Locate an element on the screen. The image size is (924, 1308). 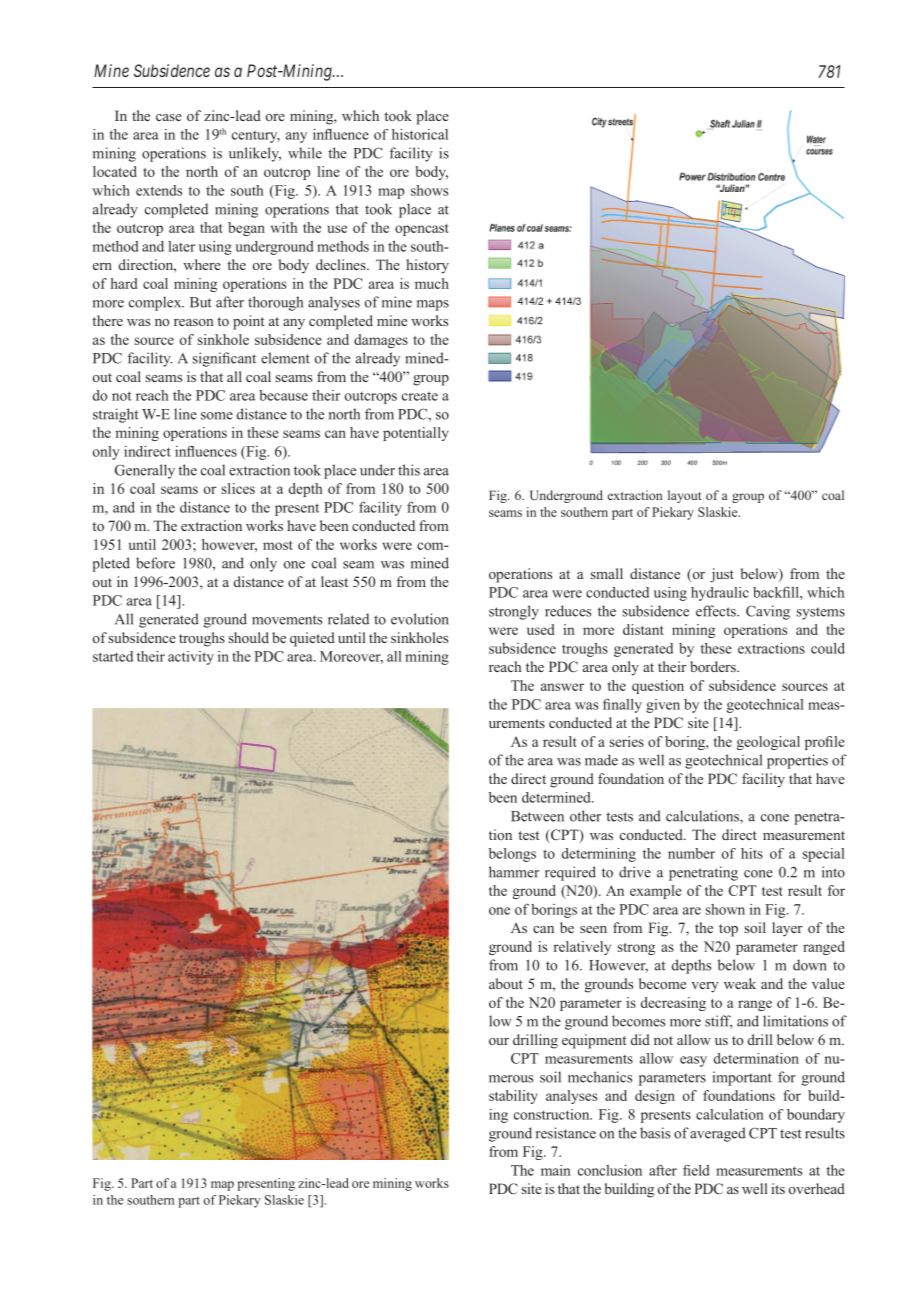
case is located at coordinates (169, 117).
